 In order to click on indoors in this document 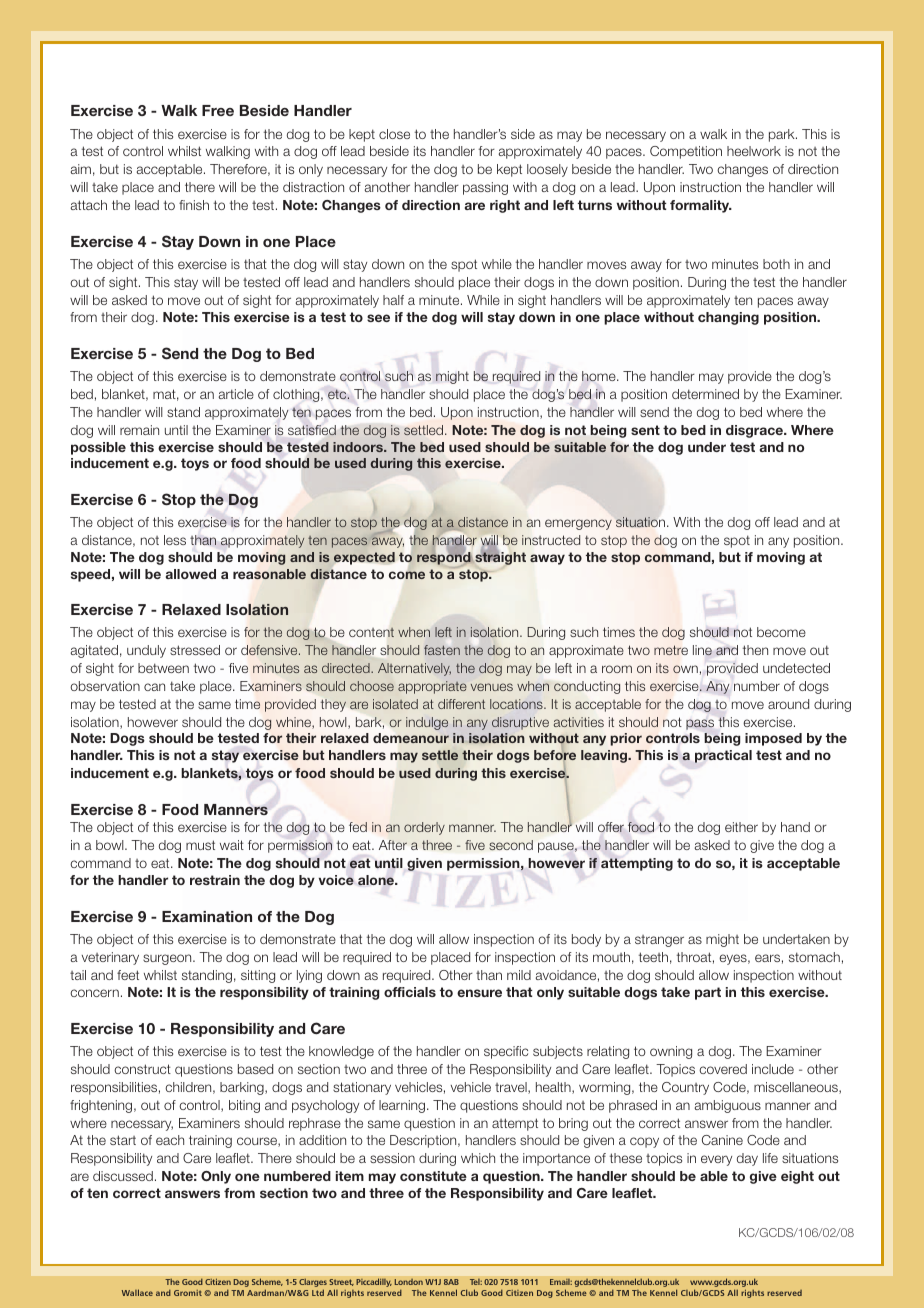, I will do `click(359, 447)`.
